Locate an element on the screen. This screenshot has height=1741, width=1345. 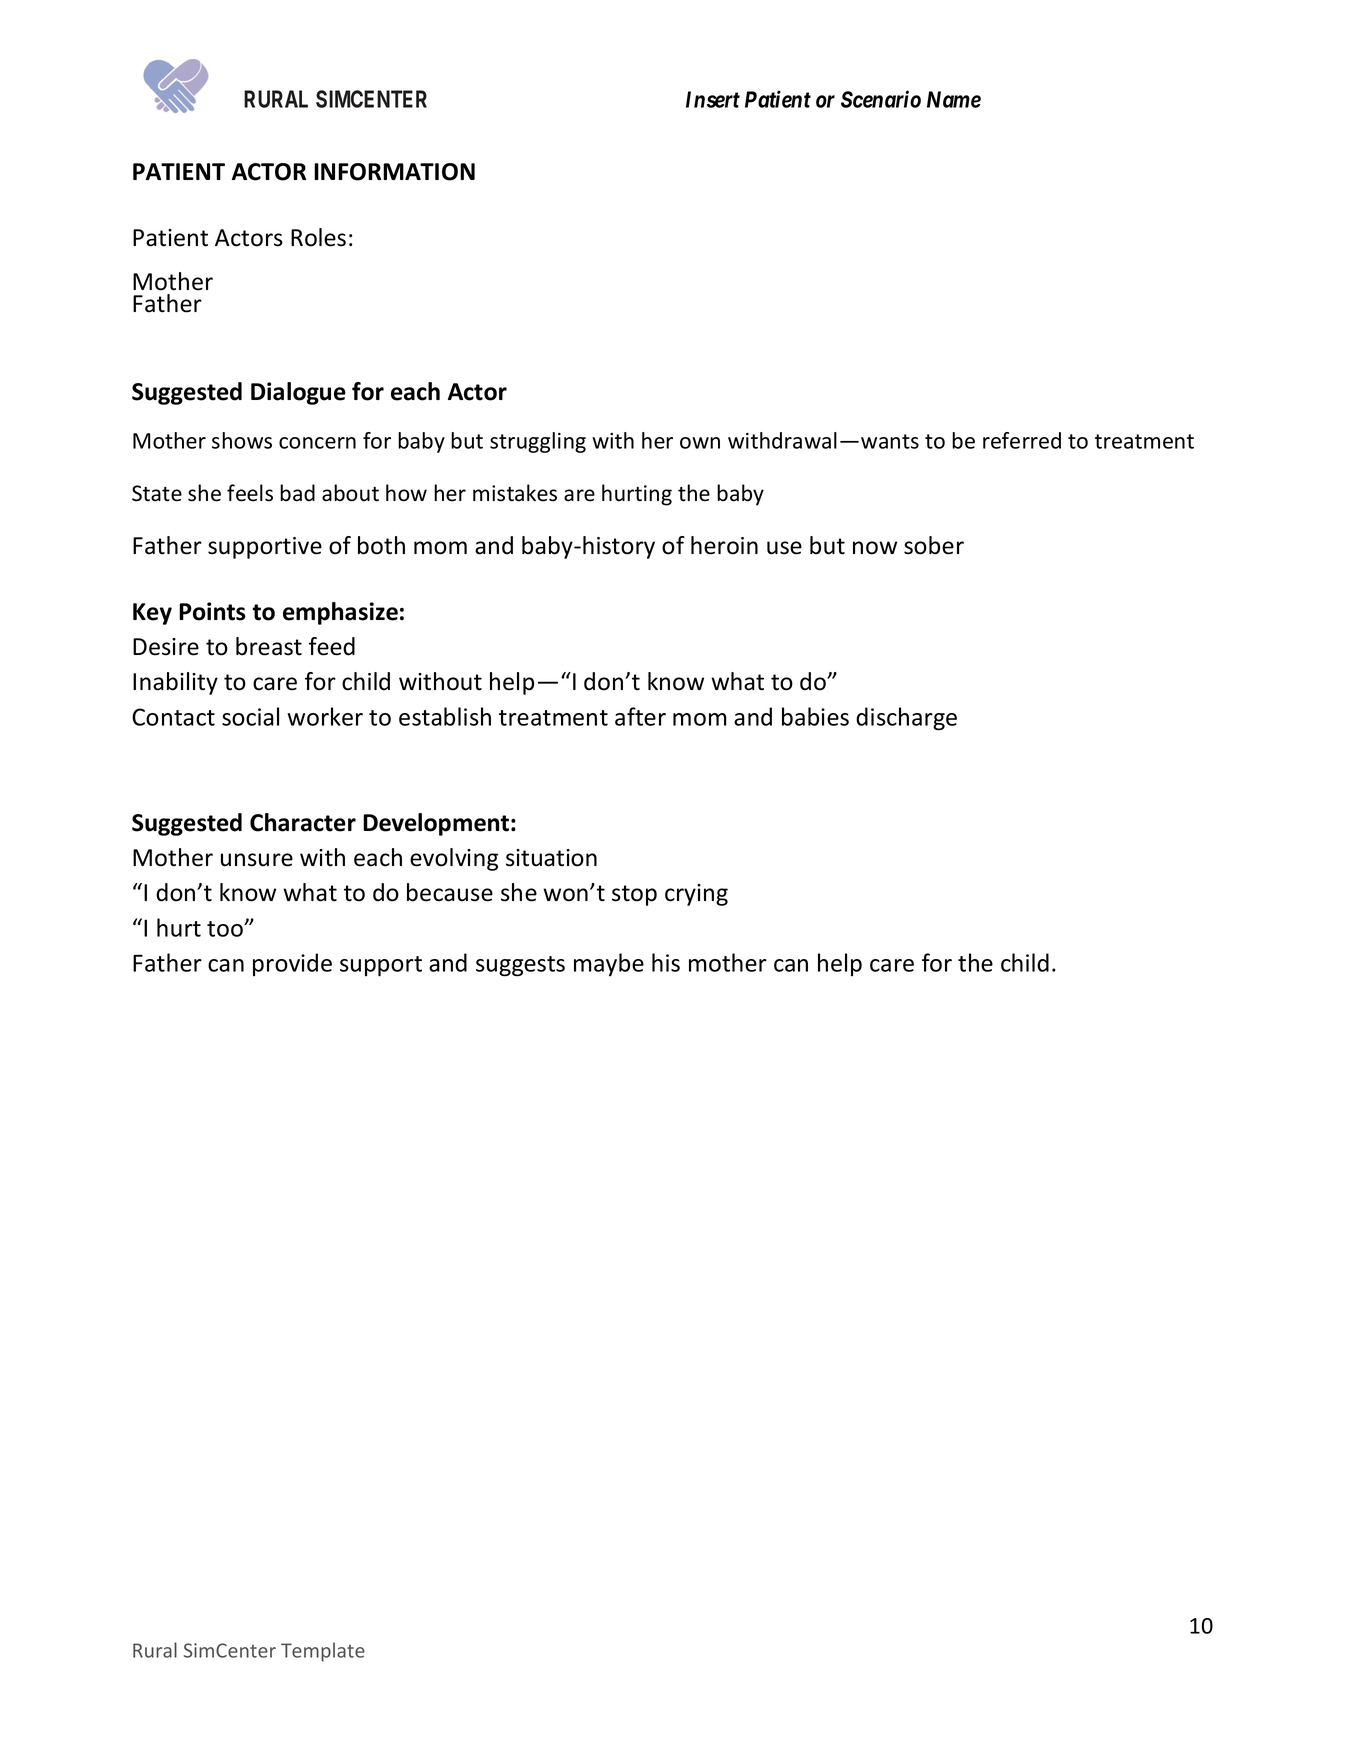
after is located at coordinates (640, 716).
